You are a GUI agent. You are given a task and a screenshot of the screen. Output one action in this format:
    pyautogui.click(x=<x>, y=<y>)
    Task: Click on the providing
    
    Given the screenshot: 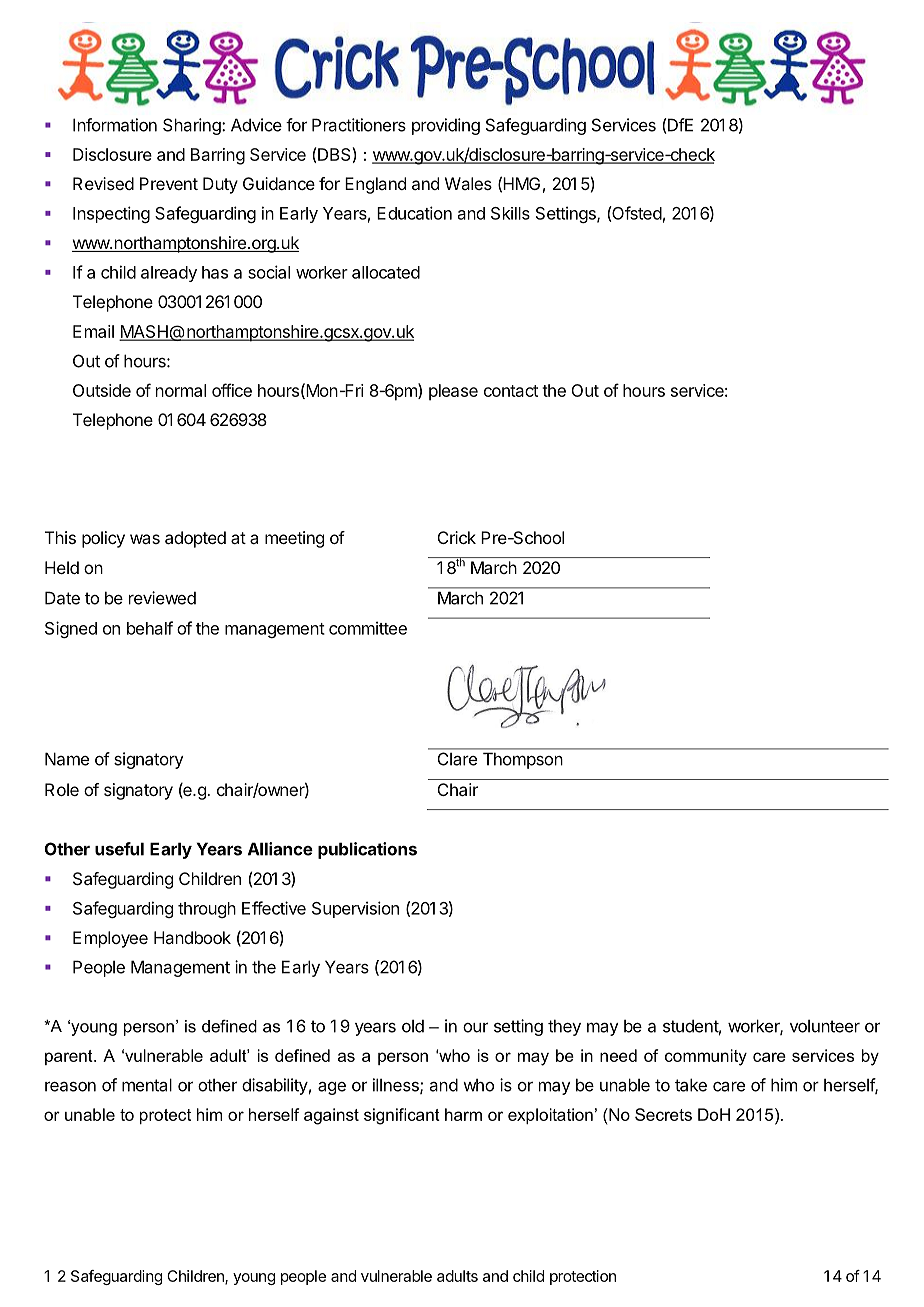 What is the action you would take?
    pyautogui.click(x=446, y=126)
